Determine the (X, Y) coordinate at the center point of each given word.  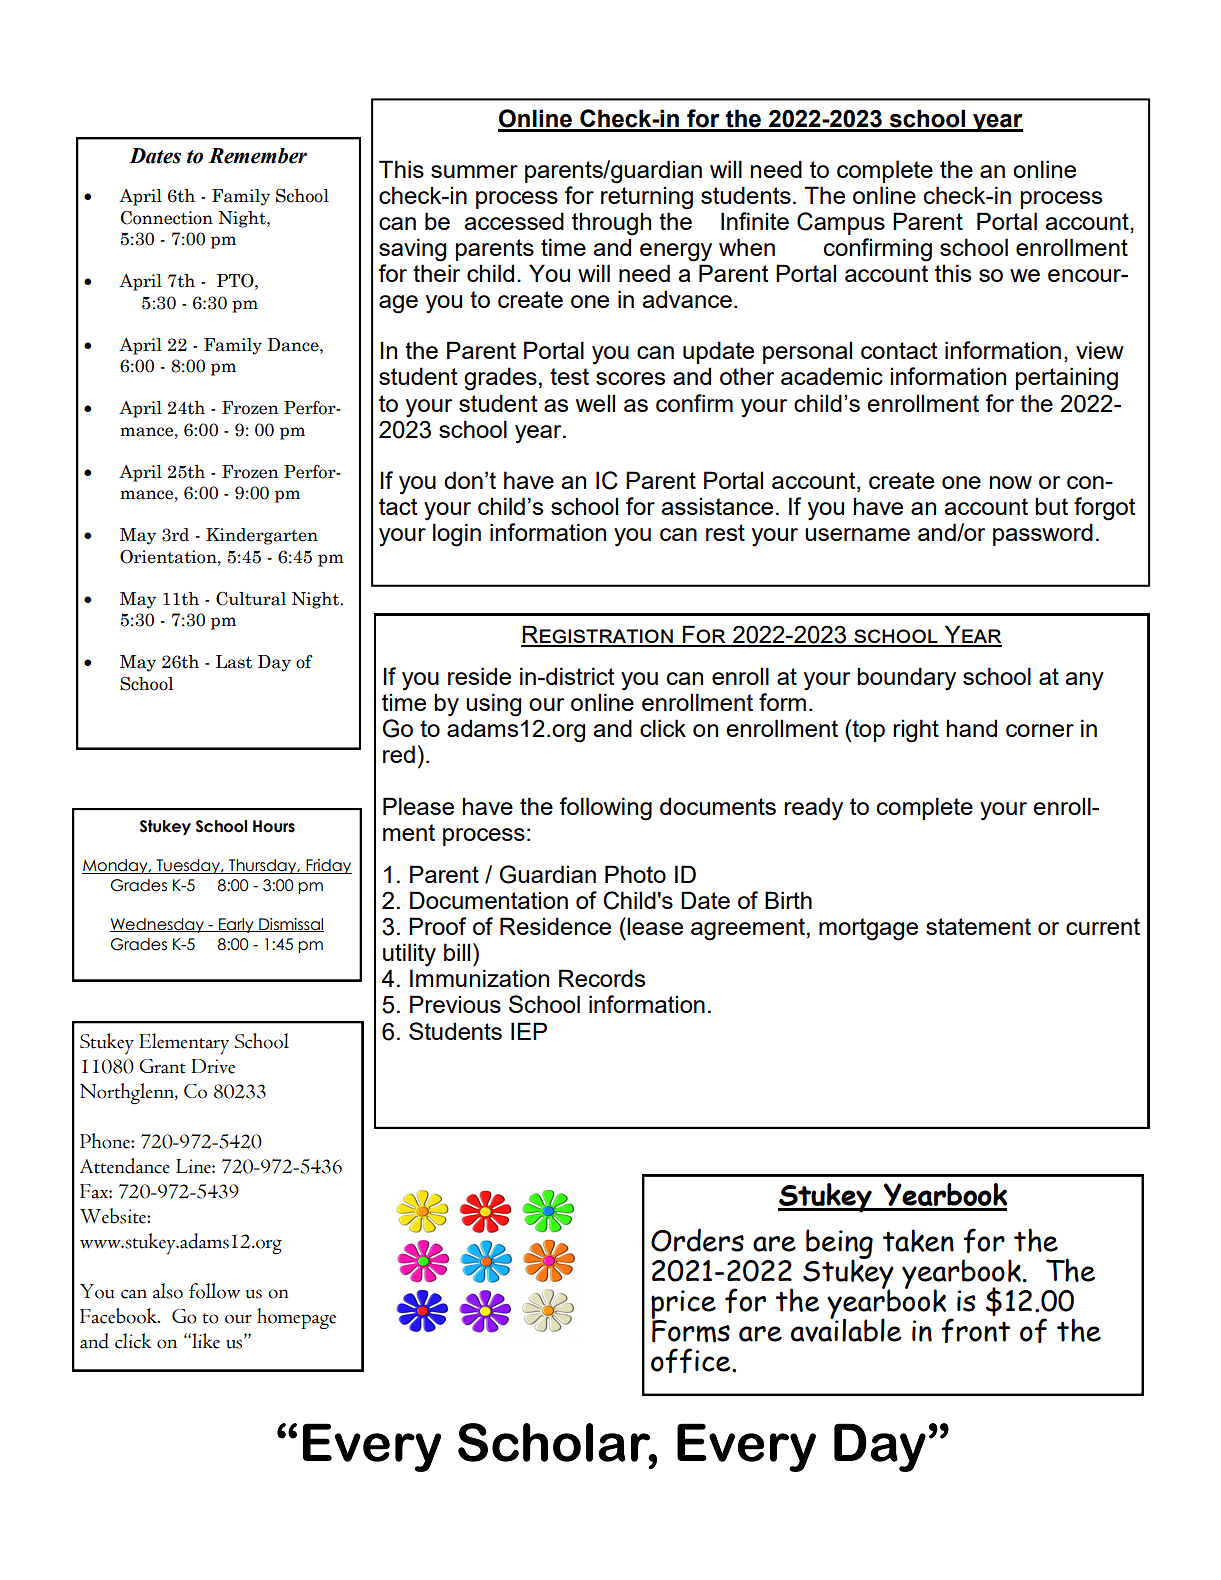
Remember (258, 156)
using (493, 705)
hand (971, 728)
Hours (274, 826)
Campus (841, 223)
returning (647, 198)
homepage (296, 1318)
